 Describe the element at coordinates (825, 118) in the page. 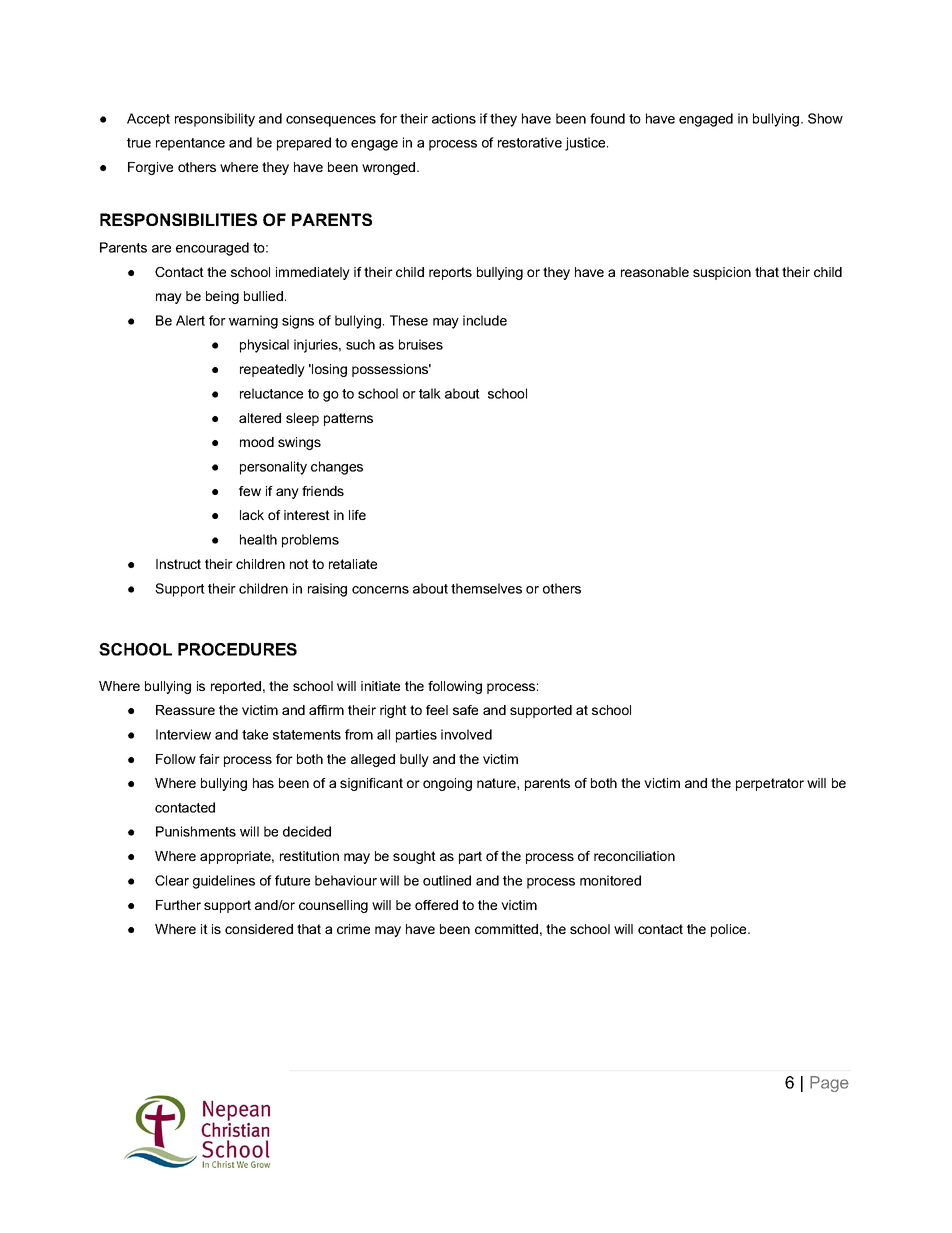

I see `Show` at that location.
